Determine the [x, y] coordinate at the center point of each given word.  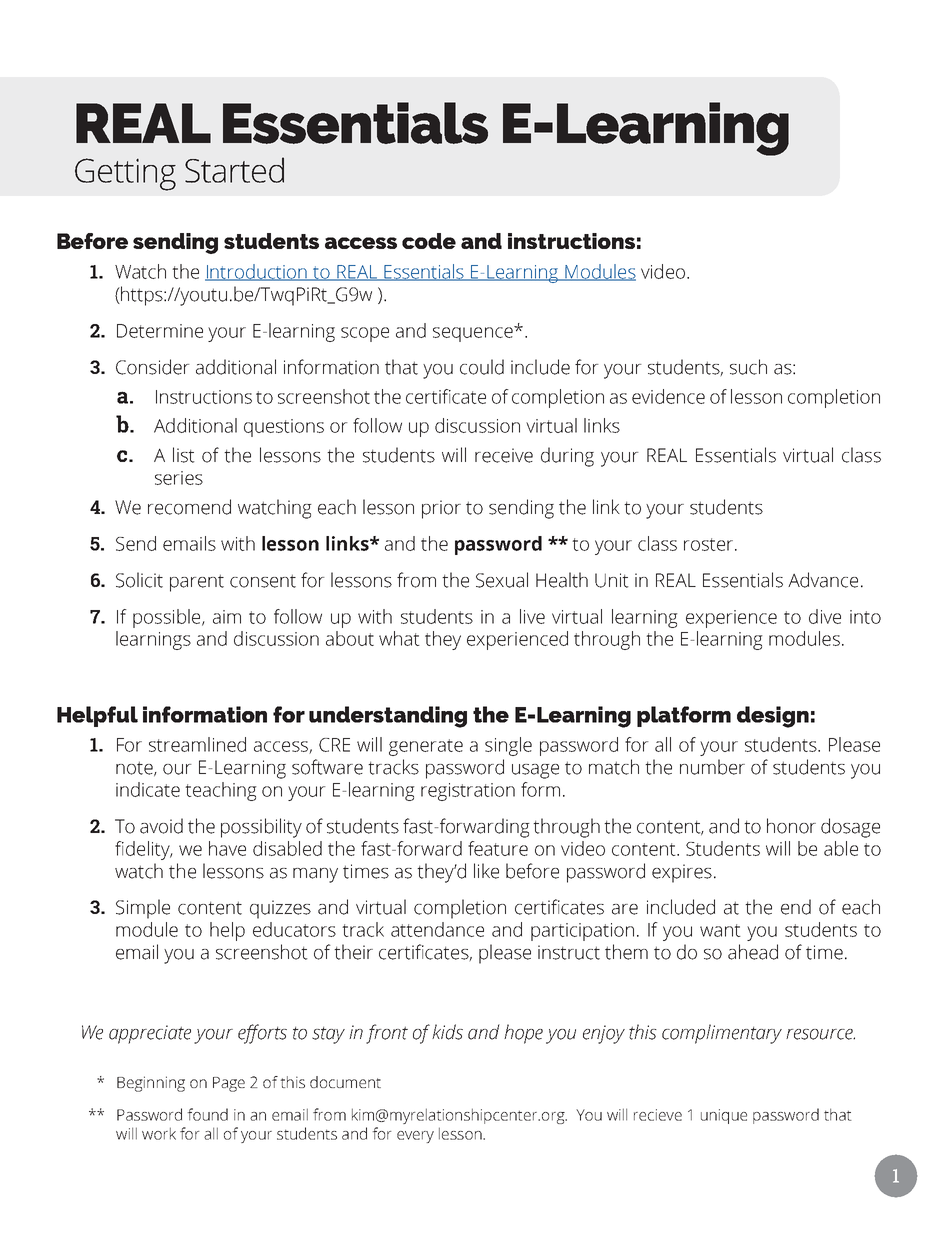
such [748, 367]
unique [724, 1116]
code [429, 241]
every [415, 1137]
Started [234, 170]
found [207, 1114]
